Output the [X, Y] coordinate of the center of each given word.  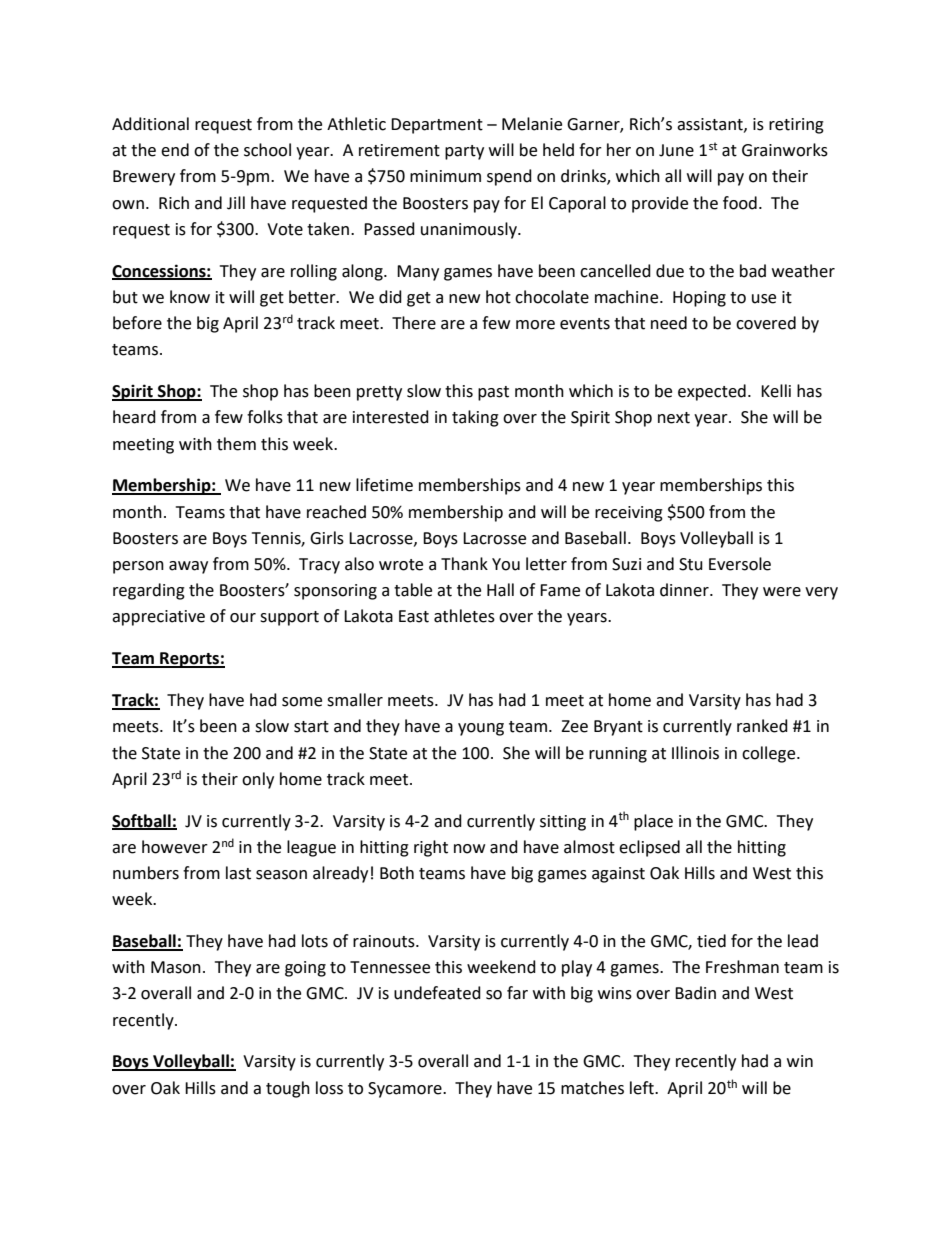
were [782, 592]
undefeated [437, 993]
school [267, 150]
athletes [464, 616]
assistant [711, 125]
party [464, 152]
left [643, 1088]
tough [288, 1089]
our [243, 618]
